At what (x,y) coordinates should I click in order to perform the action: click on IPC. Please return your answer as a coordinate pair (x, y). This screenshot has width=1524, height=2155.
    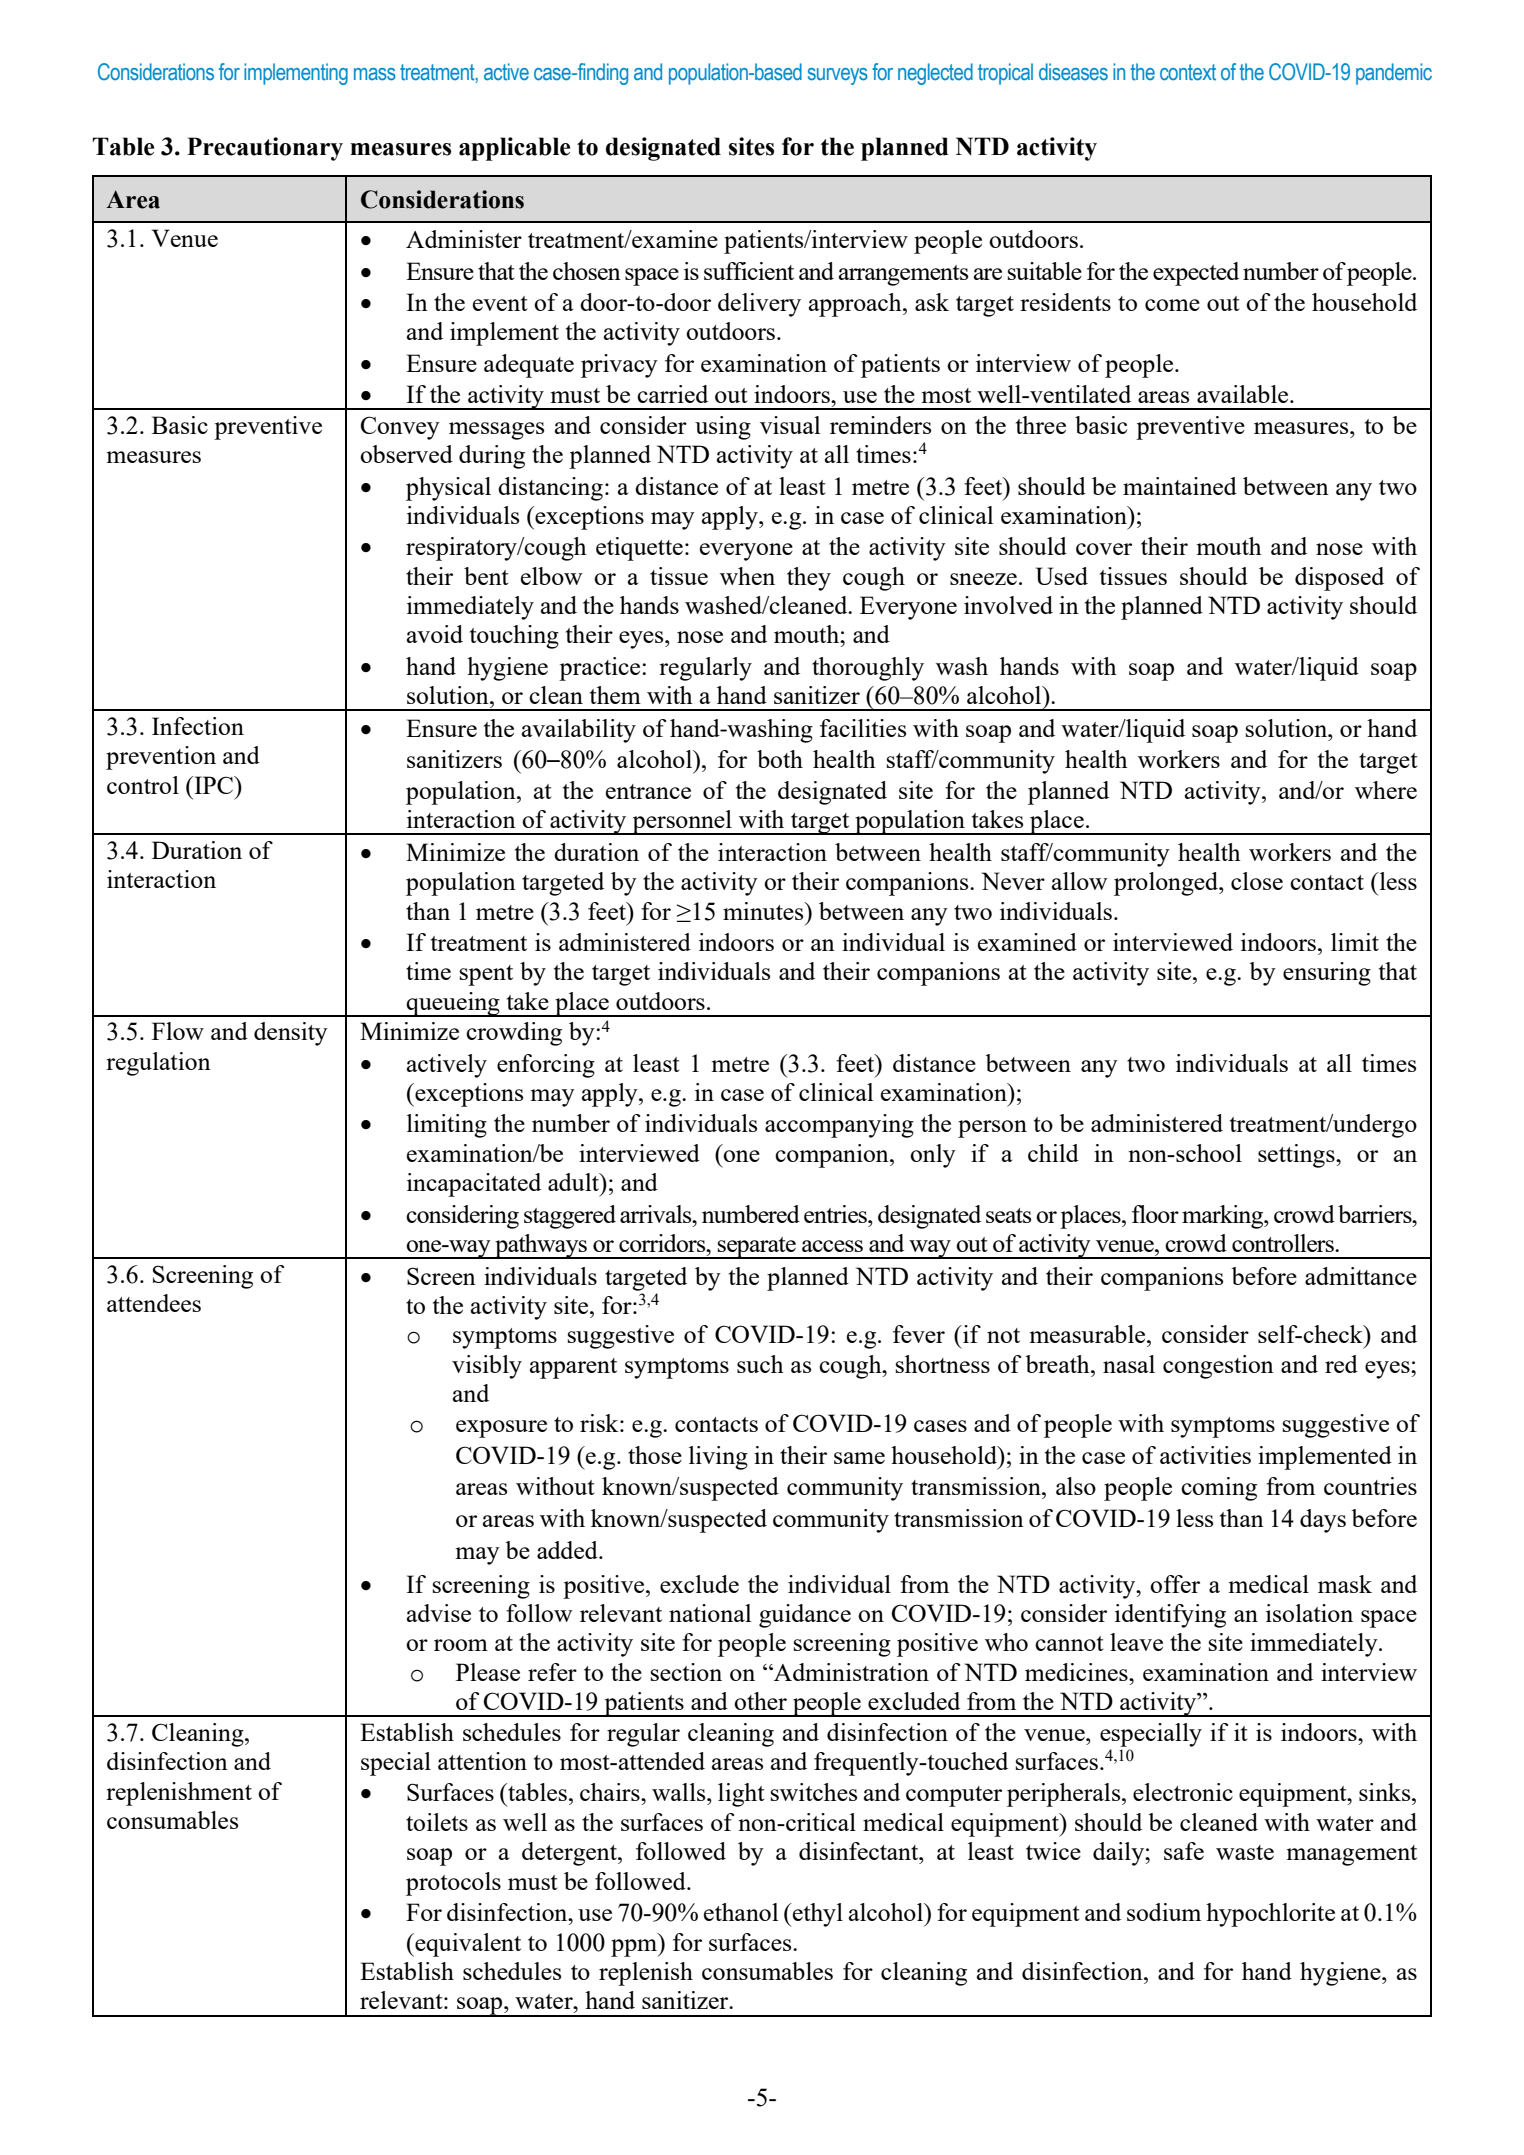
    Looking at the image, I should click on (214, 785).
